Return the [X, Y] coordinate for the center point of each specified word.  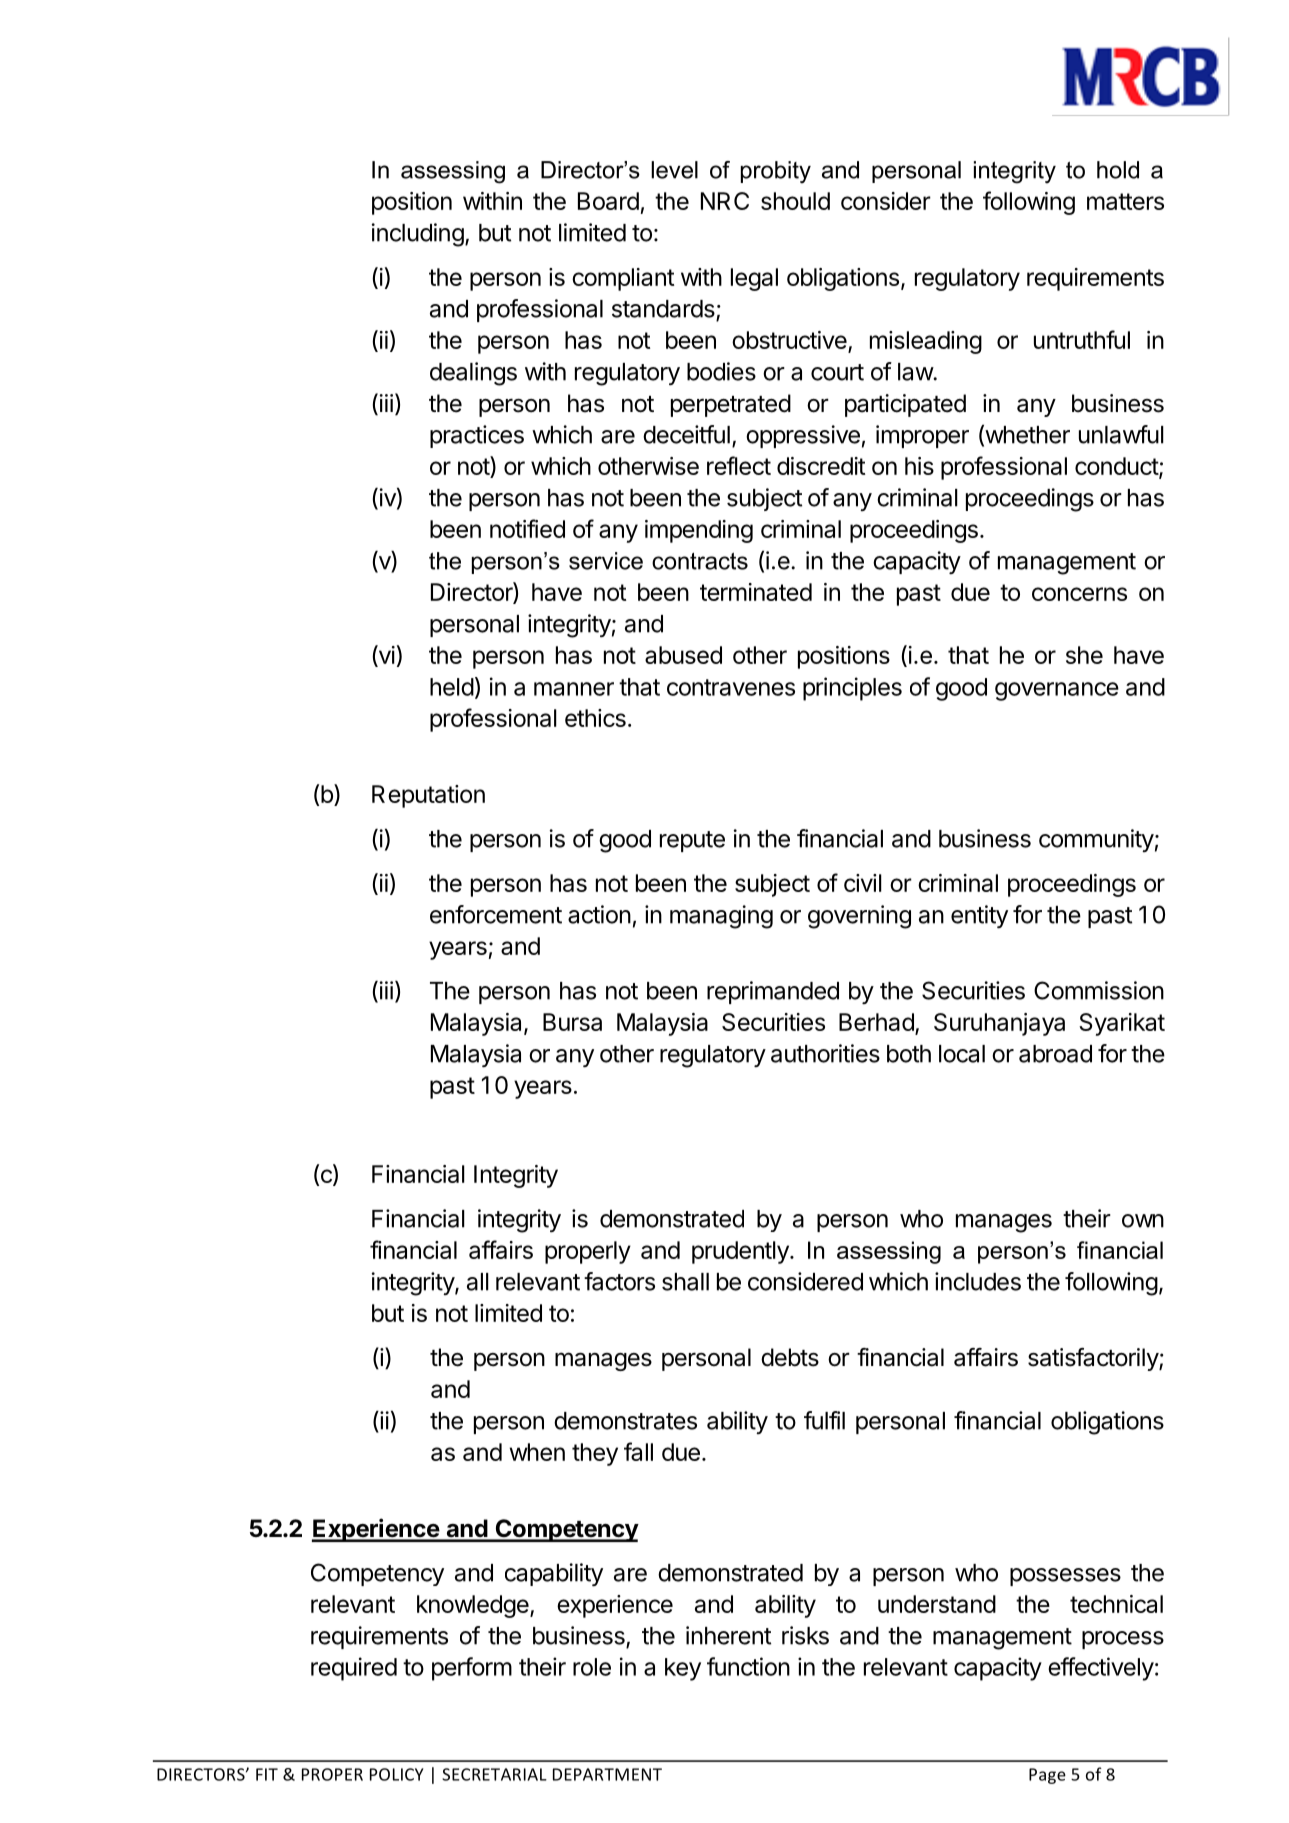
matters [1125, 201]
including [418, 235]
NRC [725, 201]
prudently [741, 1252]
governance [1057, 691]
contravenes [731, 687]
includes [978, 1281]
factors [619, 1281]
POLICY [397, 1774]
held [452, 687]
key [683, 1669]
